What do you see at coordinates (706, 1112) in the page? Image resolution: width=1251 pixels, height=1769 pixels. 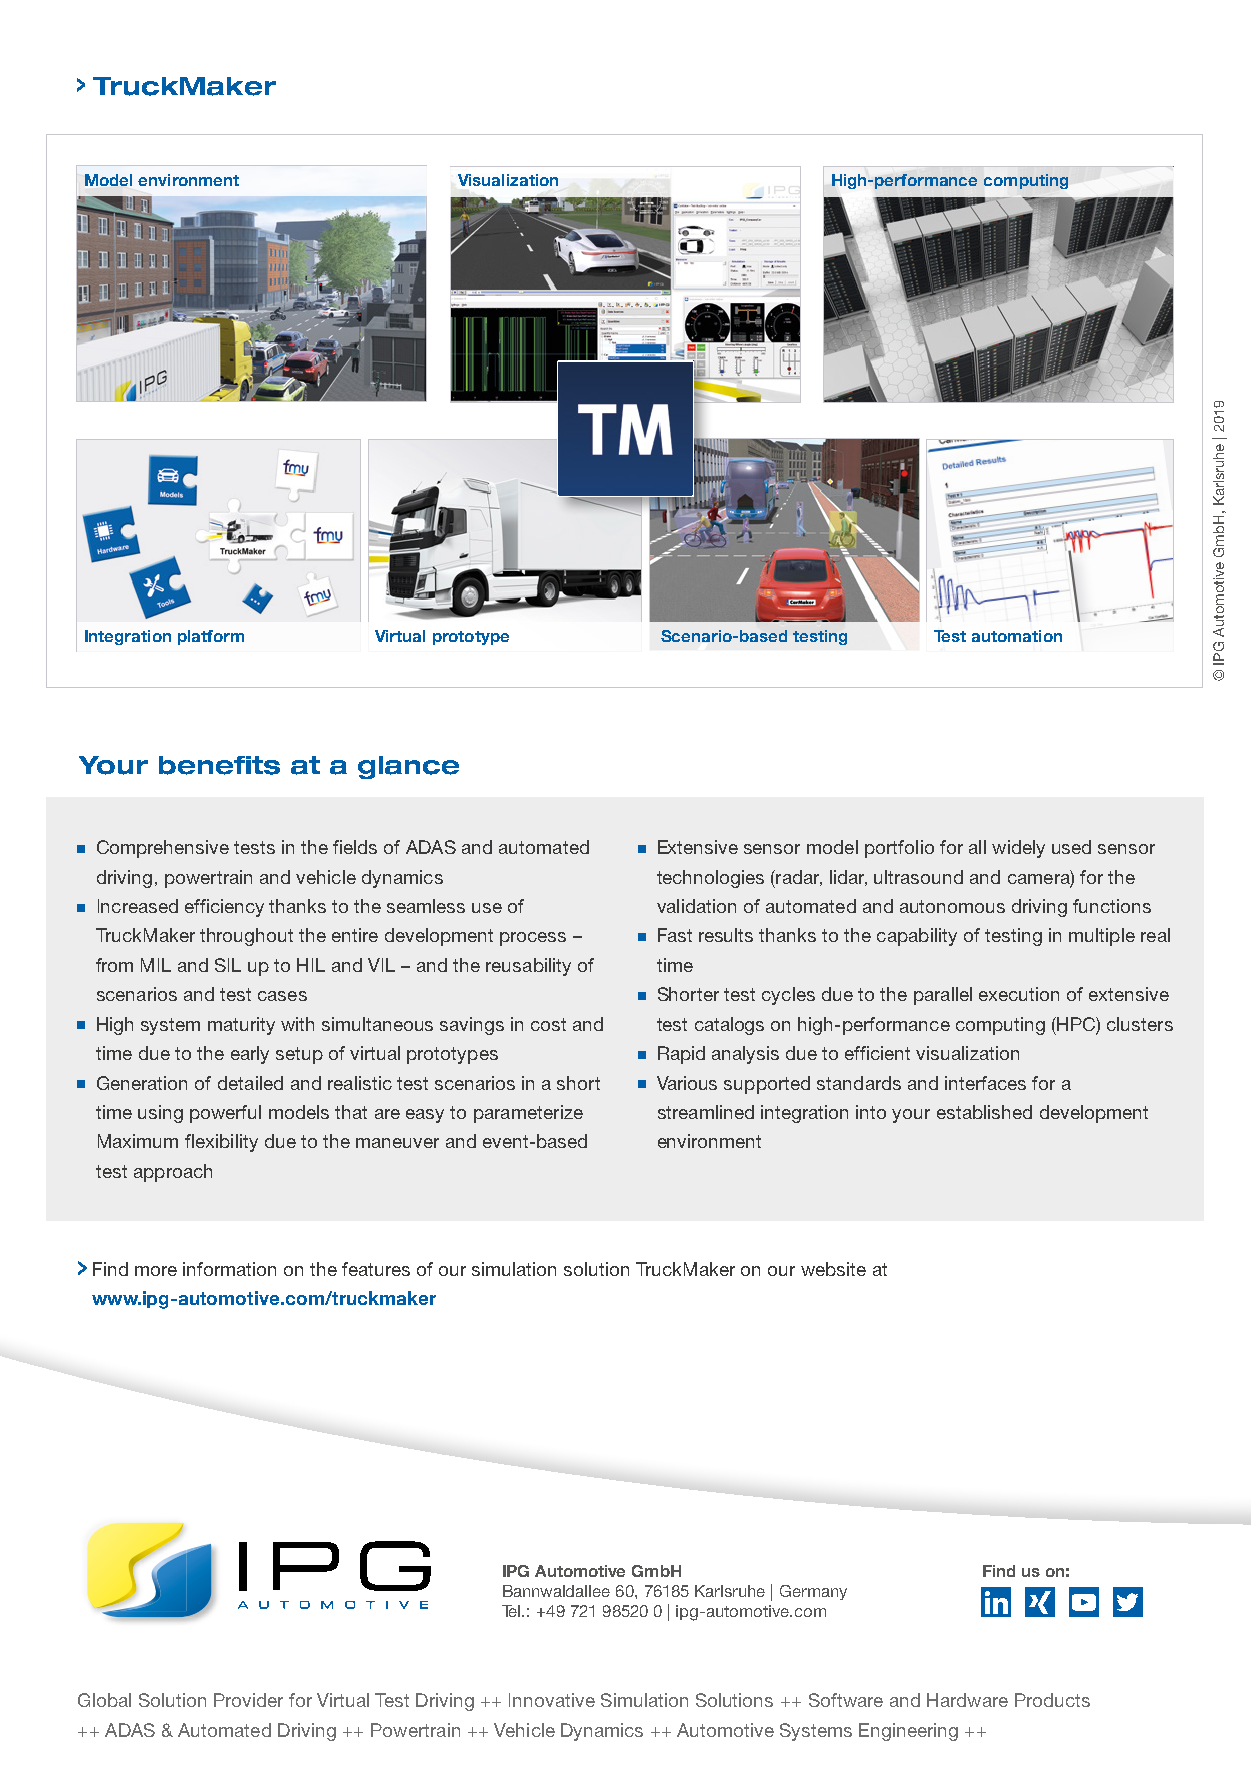 I see `streamlined` at bounding box center [706, 1112].
